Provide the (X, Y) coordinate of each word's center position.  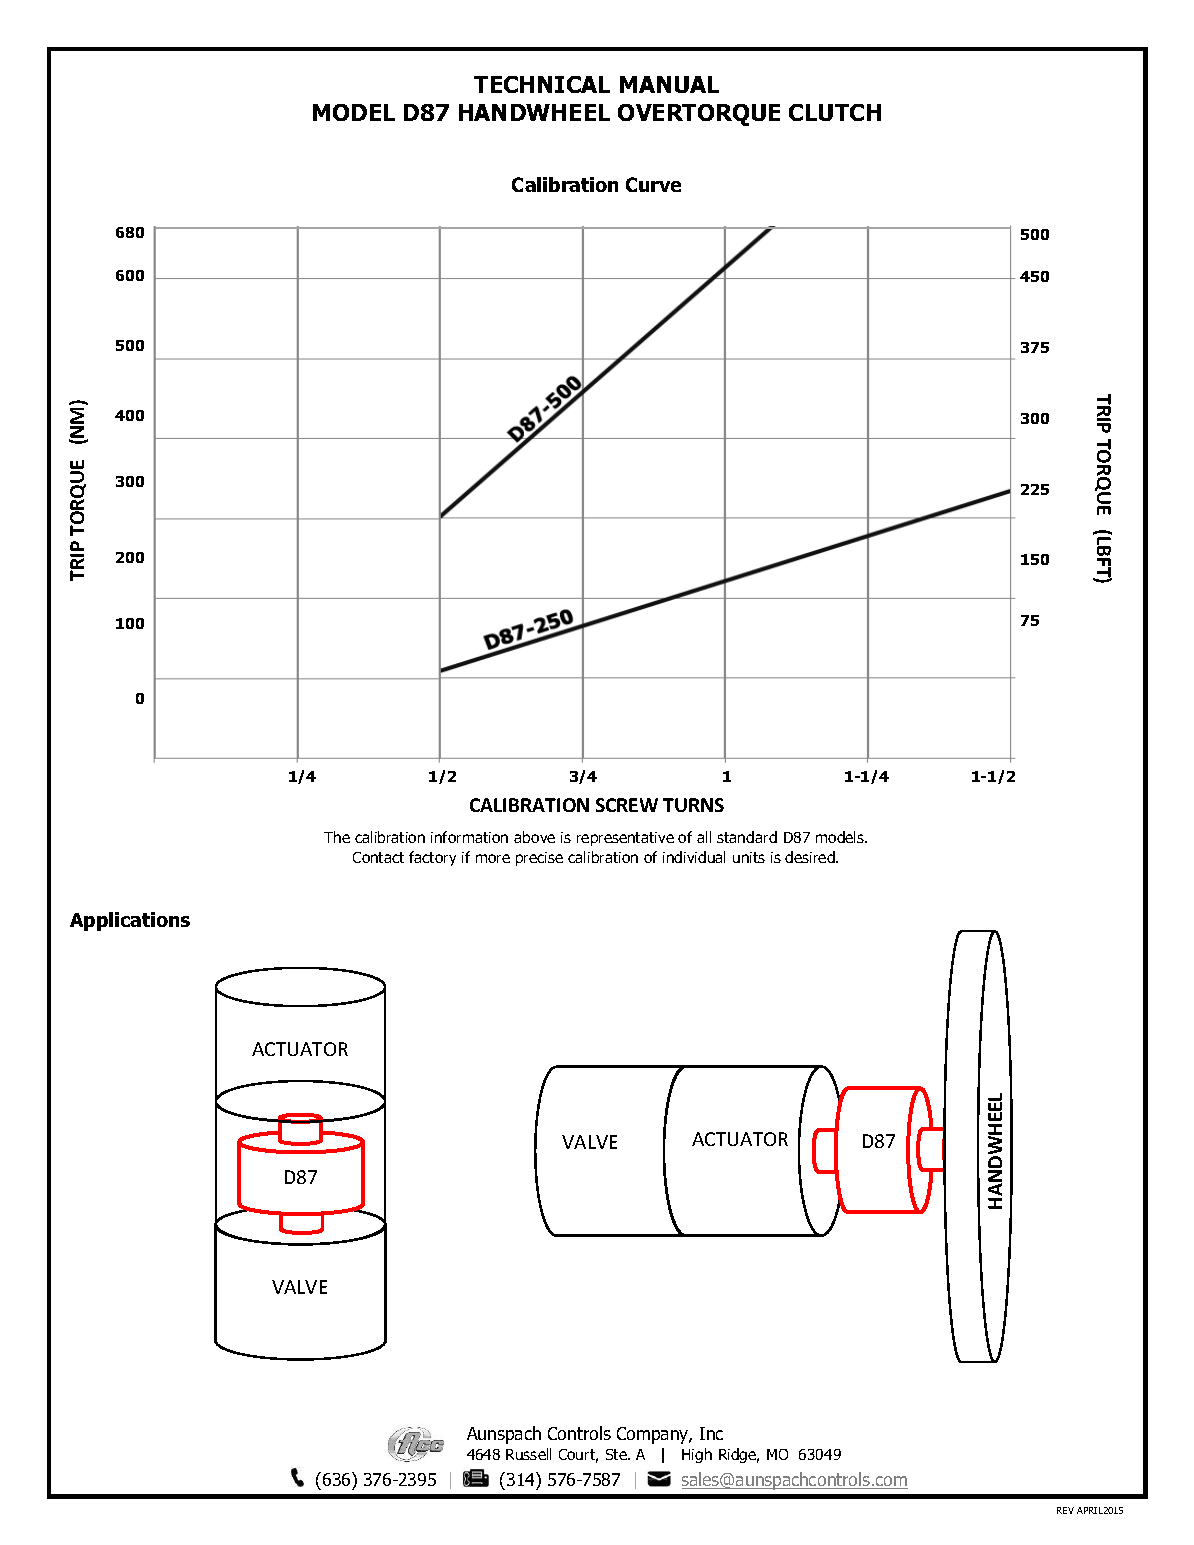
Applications (130, 921)
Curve (653, 184)
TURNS (693, 805)
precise (539, 859)
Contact (378, 857)
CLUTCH (835, 112)
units (749, 857)
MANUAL (669, 84)
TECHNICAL (542, 84)
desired (811, 857)
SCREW (627, 805)
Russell (528, 1454)
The (337, 837)
